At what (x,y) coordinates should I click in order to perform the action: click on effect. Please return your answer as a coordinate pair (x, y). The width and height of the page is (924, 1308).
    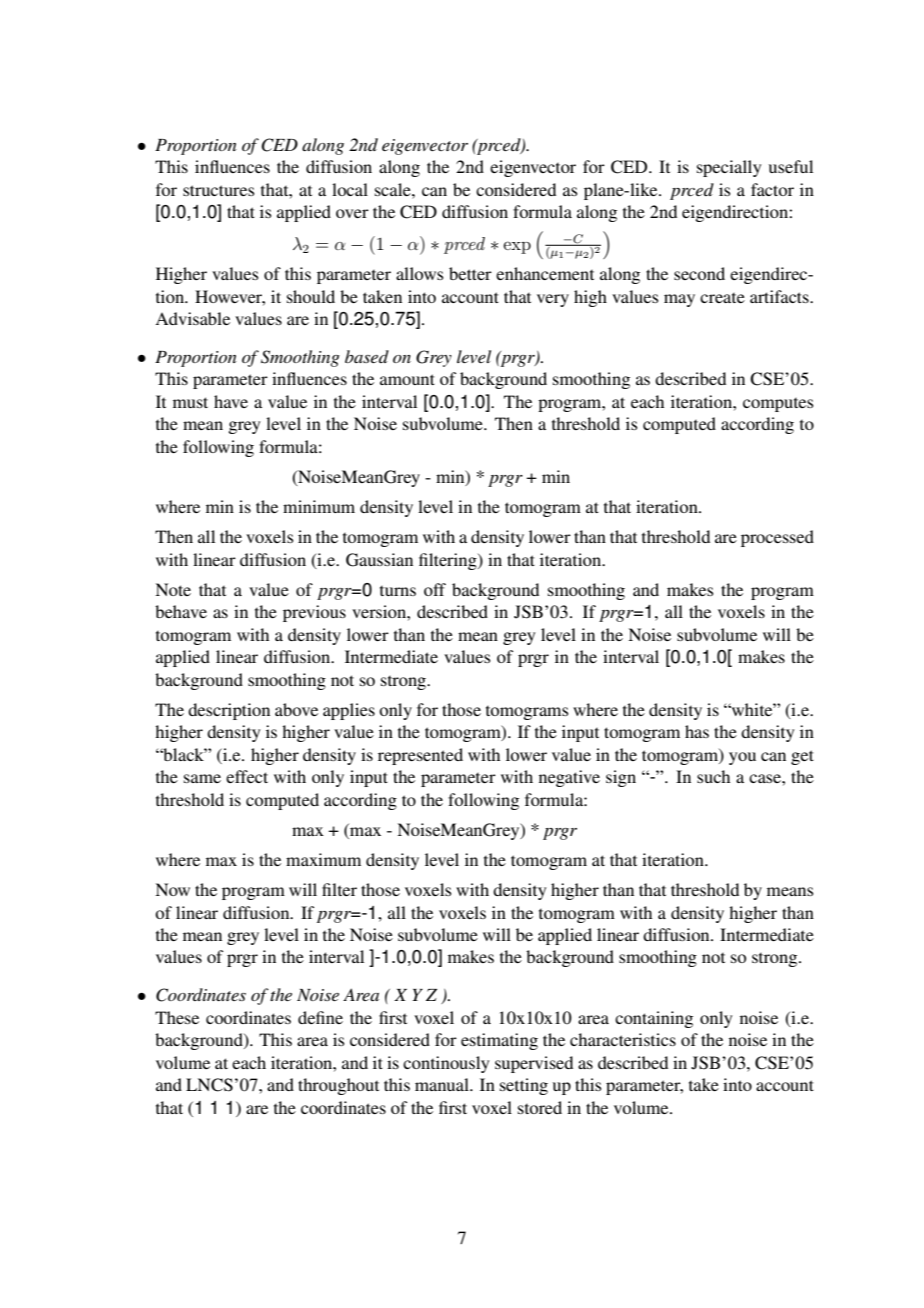
    Looking at the image, I should click on (247, 776).
